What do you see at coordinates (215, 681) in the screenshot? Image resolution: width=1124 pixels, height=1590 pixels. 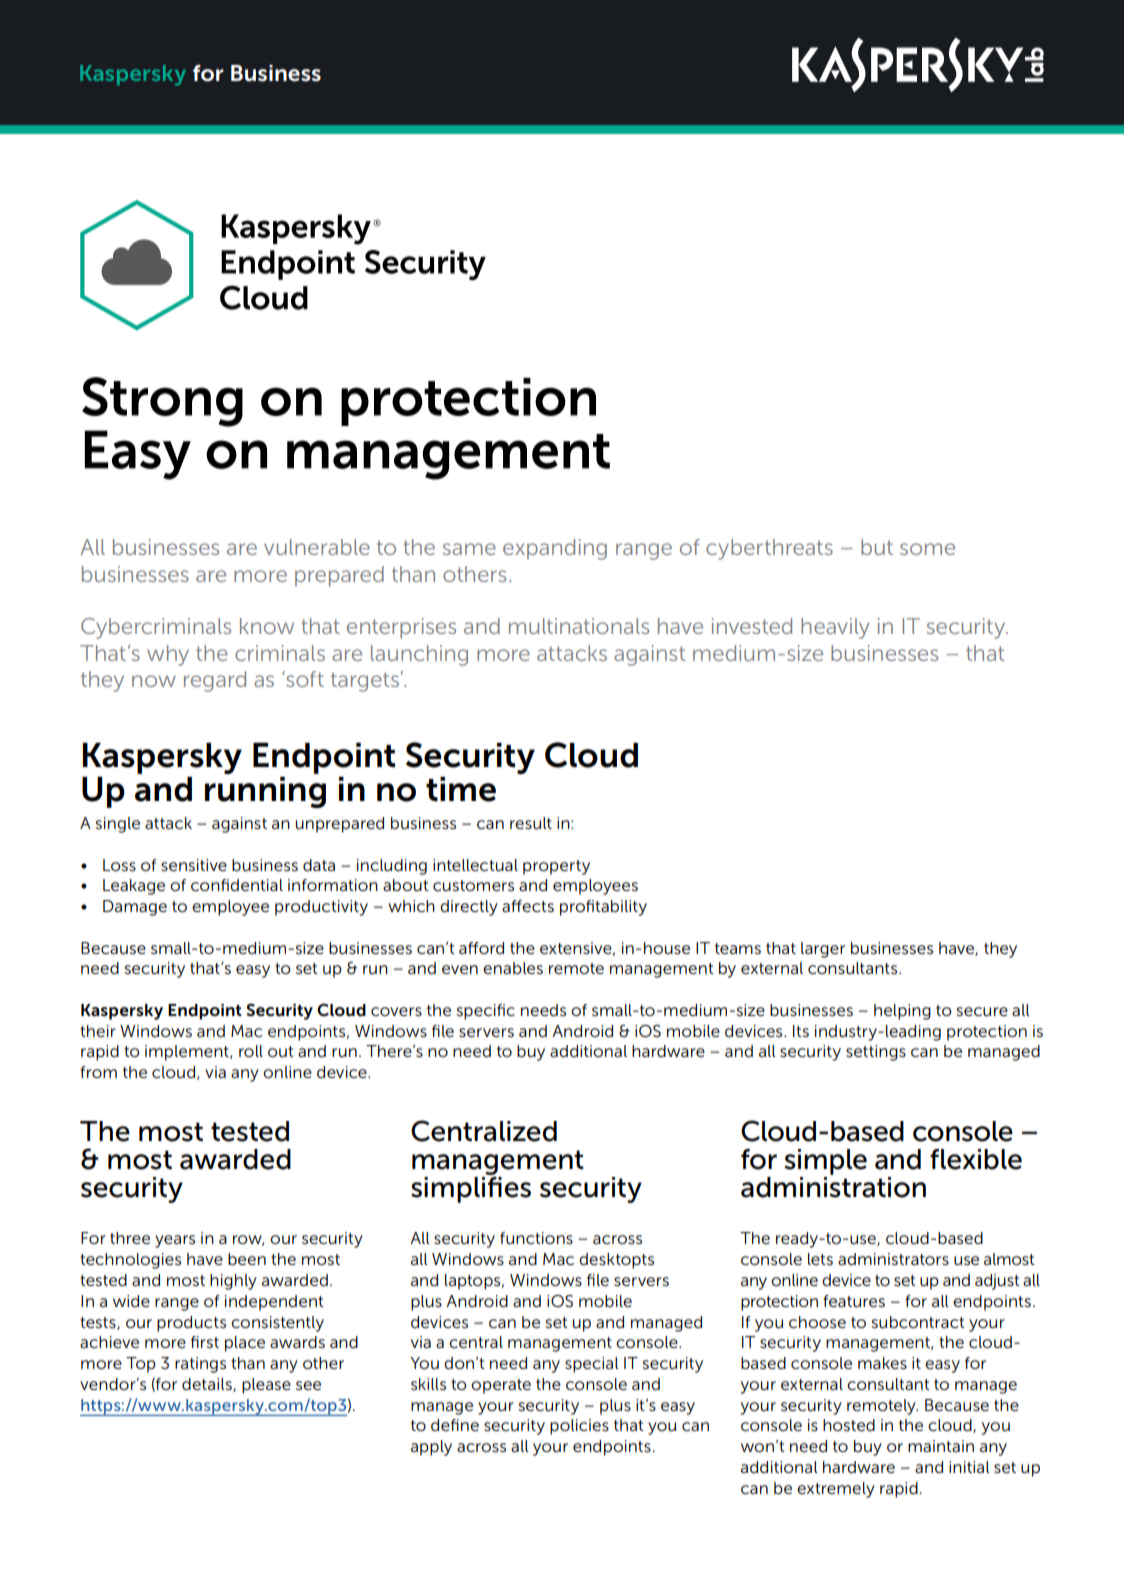 I see `regard` at bounding box center [215, 681].
